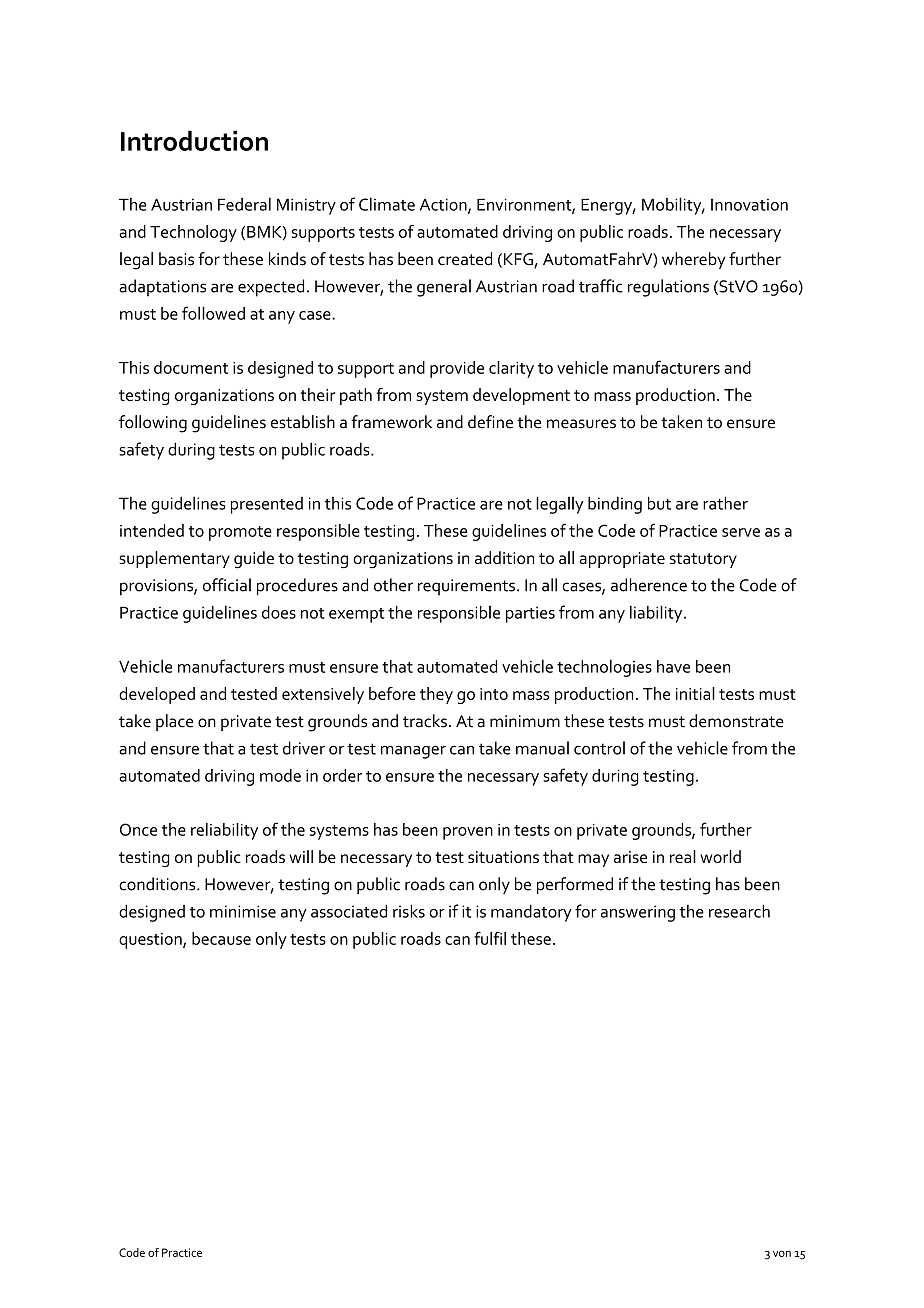  I want to click on define, so click(490, 422).
